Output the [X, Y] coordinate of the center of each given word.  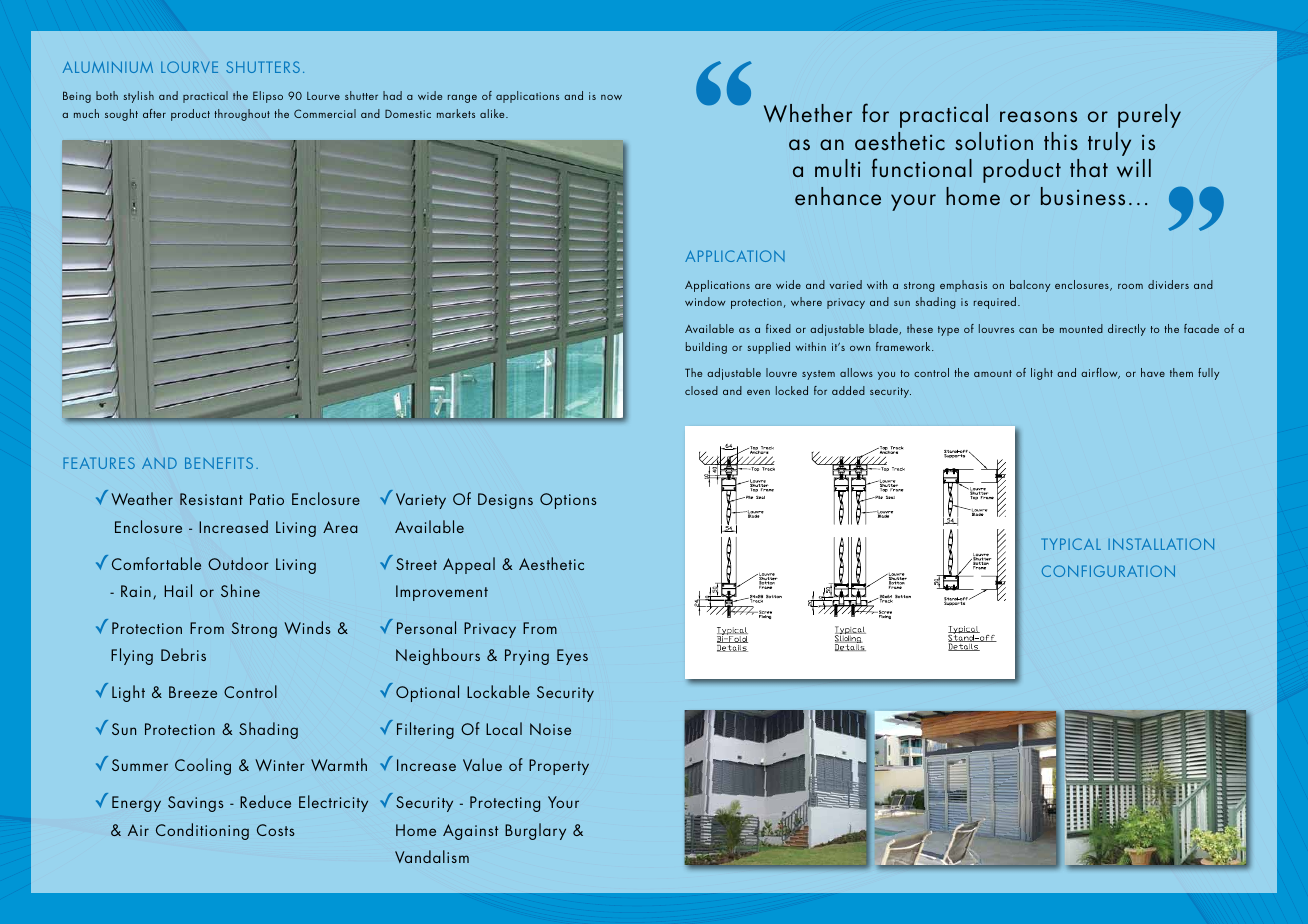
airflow [1100, 373]
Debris [183, 654]
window [705, 301]
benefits [219, 463]
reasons [1038, 116]
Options [568, 501]
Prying [527, 657]
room [1130, 286]
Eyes [572, 657]
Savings [196, 804]
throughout [242, 115]
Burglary [535, 831]
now [611, 97]
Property [559, 767]
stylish [139, 97]
